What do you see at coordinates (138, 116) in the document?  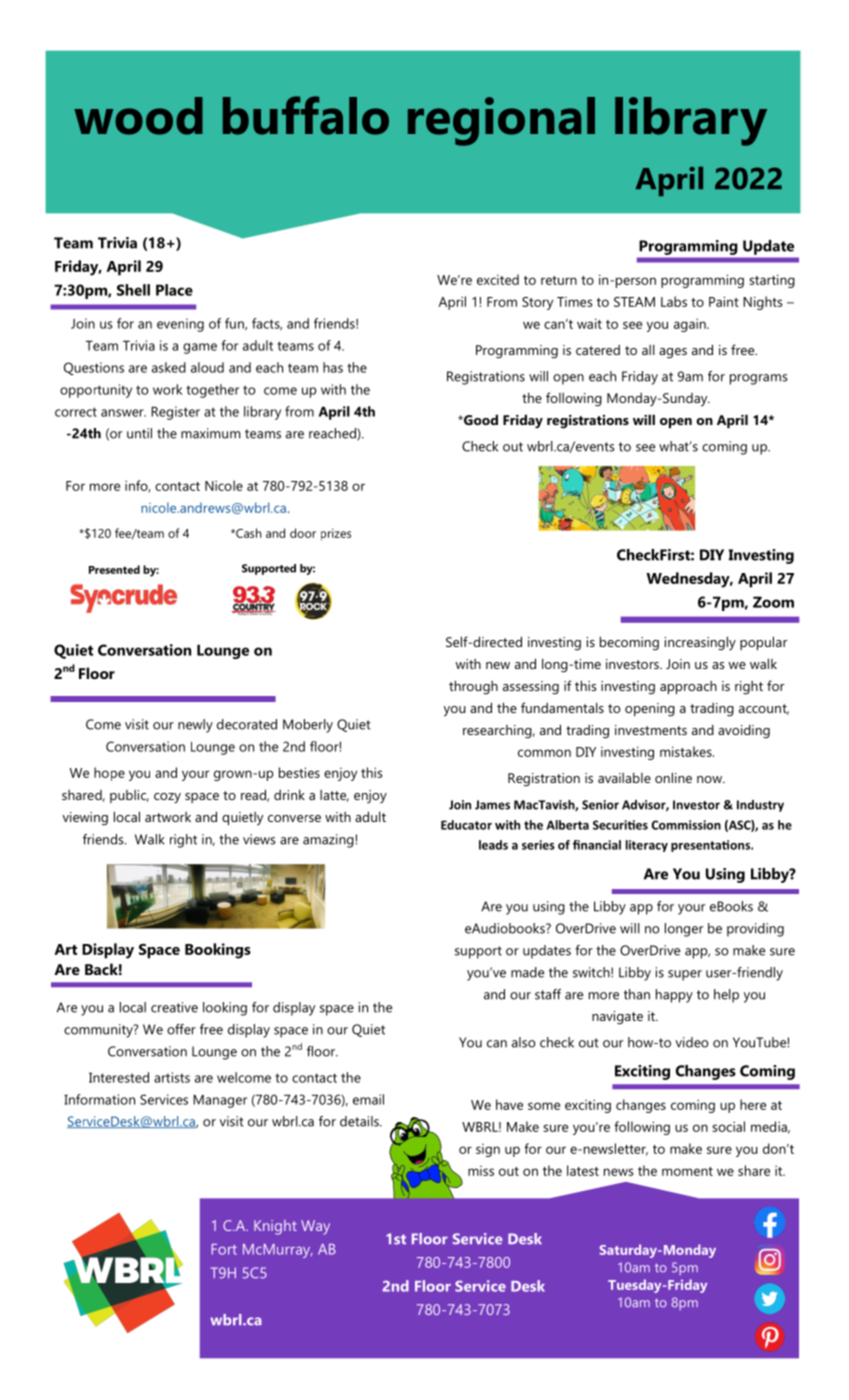 I see `wood` at bounding box center [138, 116].
